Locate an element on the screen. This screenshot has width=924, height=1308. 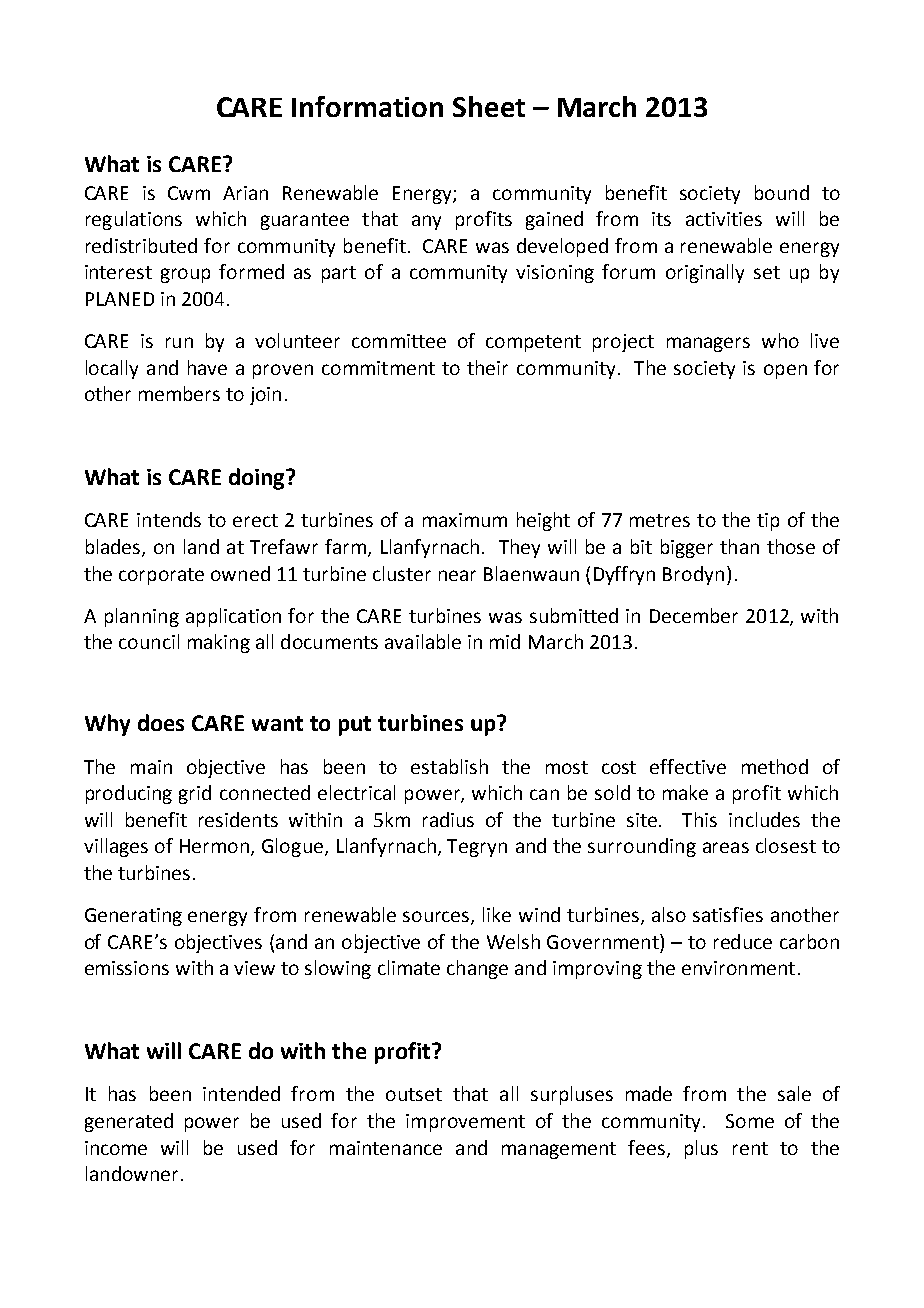
maximum is located at coordinates (465, 520).
